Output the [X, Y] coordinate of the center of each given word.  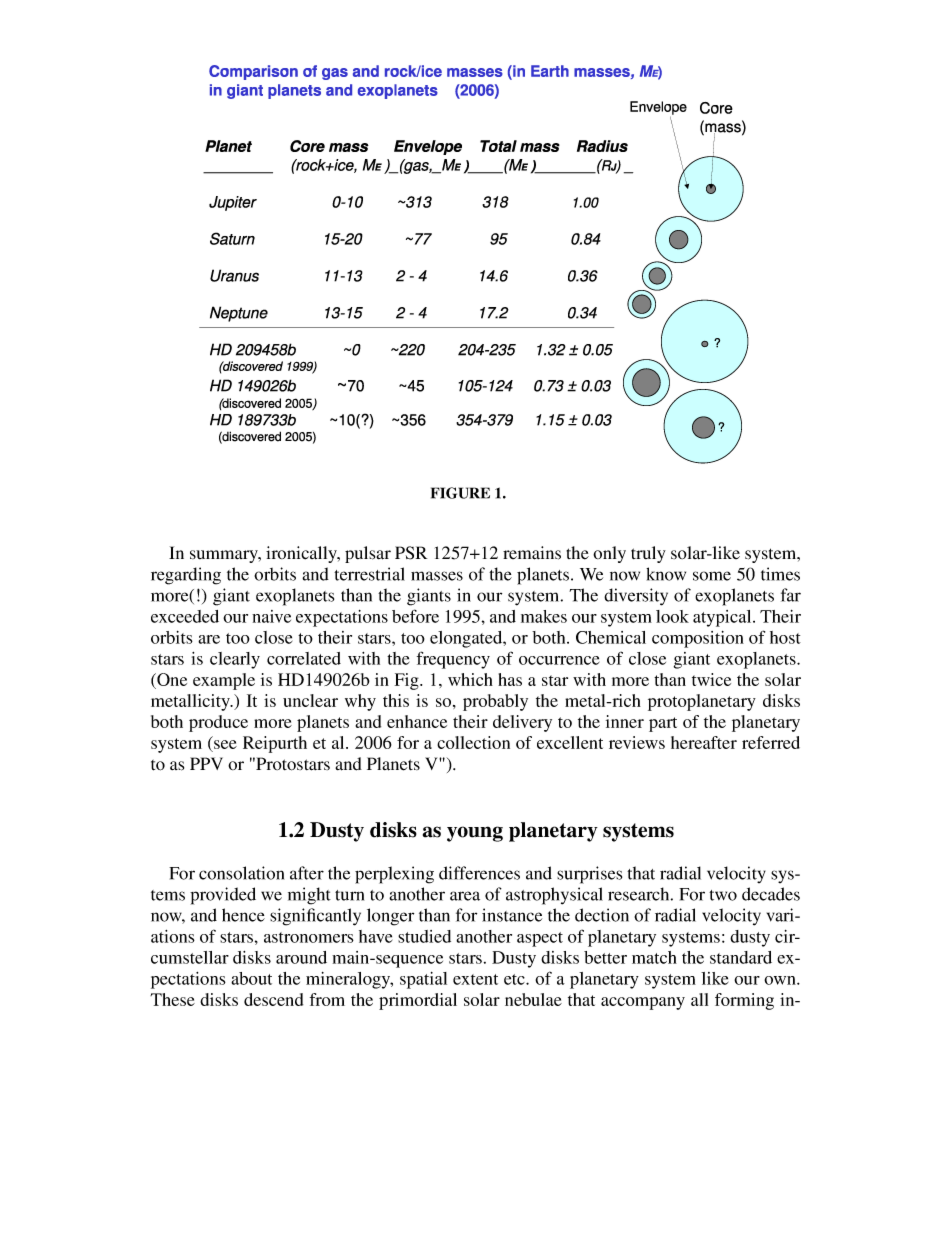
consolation [241, 873]
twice [711, 679]
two [723, 895]
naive [271, 616]
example [224, 681]
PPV [206, 763]
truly [648, 554]
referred [771, 742]
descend [273, 999]
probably [495, 702]
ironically [302, 554]
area [465, 896]
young [475, 834]
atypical [723, 618]
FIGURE [460, 493]
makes [544, 616]
